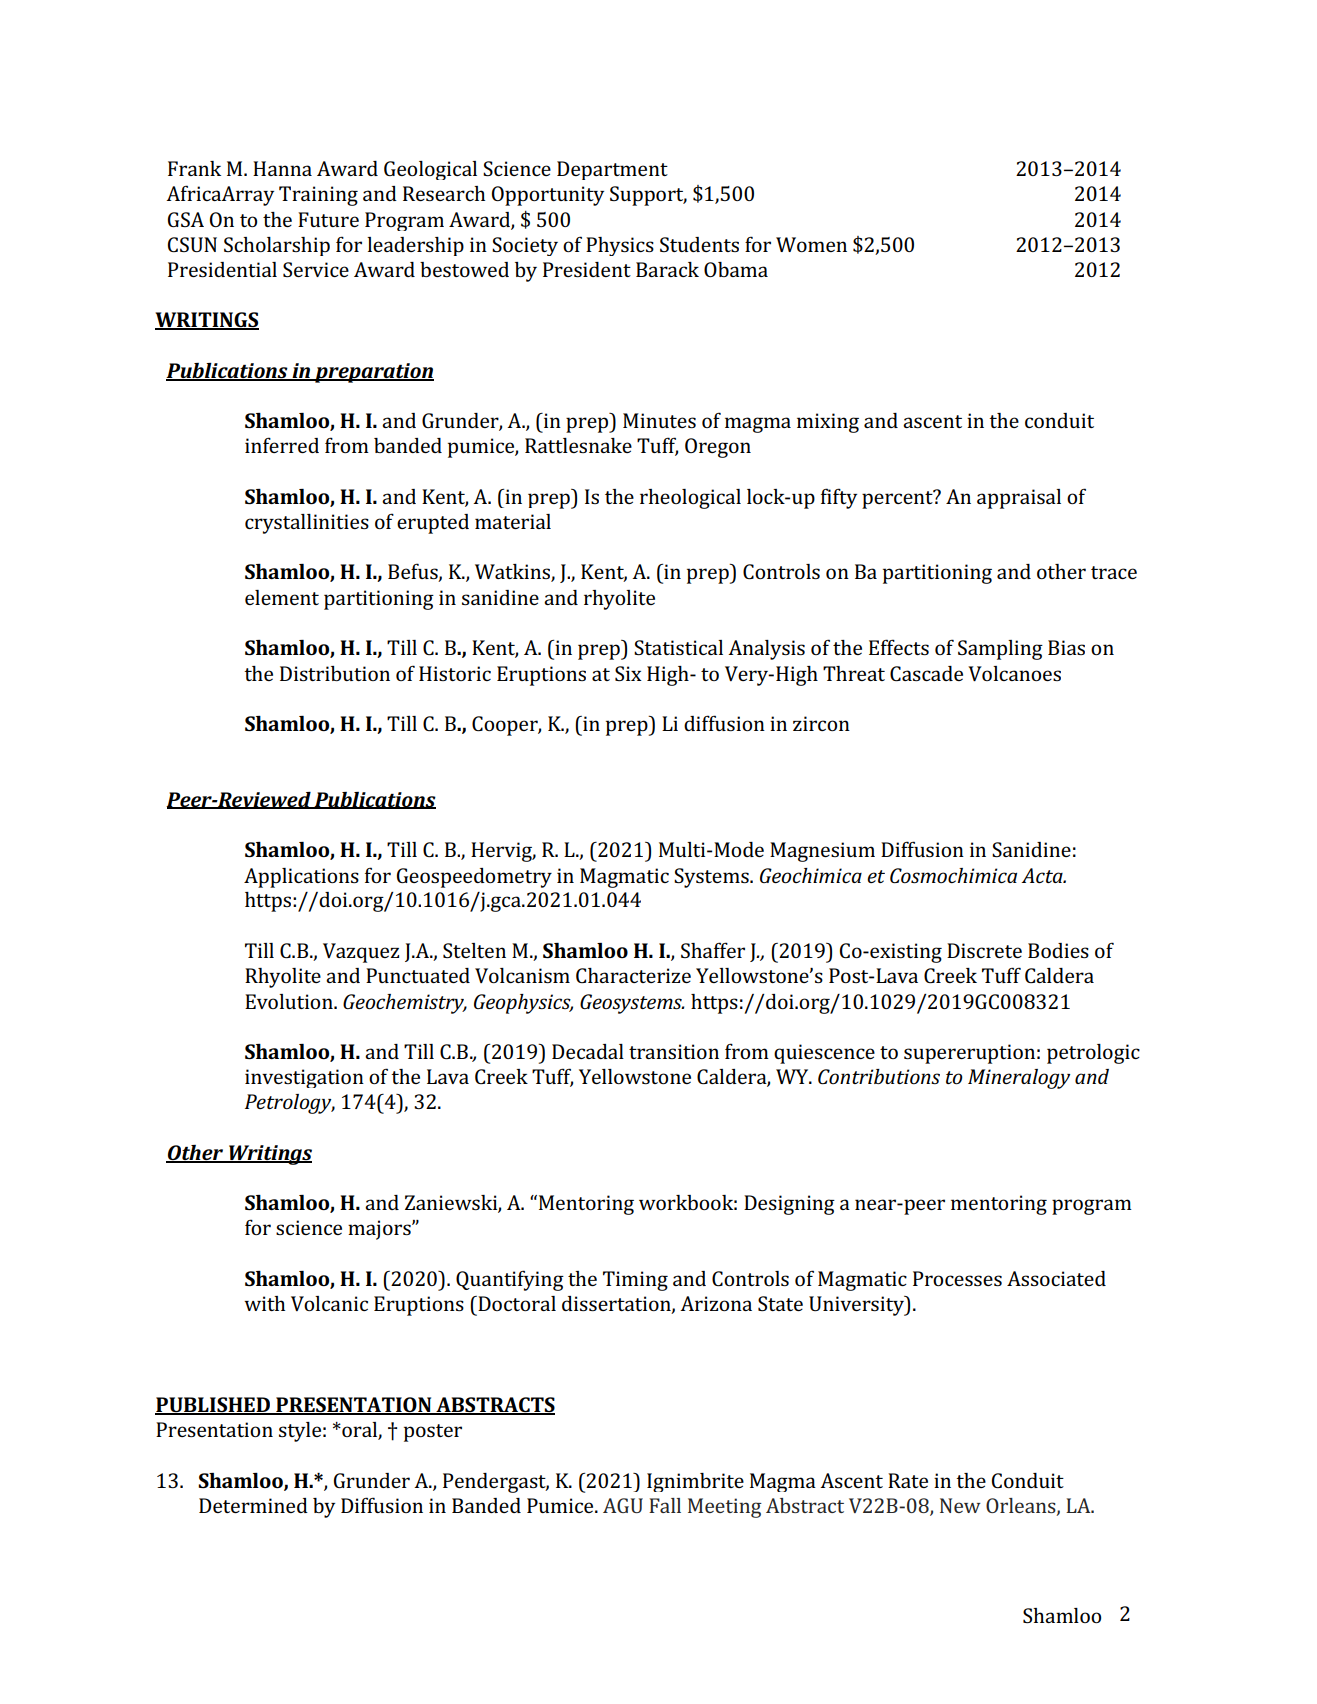 The height and width of the screenshot is (1704, 1317). What do you see at coordinates (1019, 499) in the screenshot?
I see `appraisal` at bounding box center [1019, 499].
